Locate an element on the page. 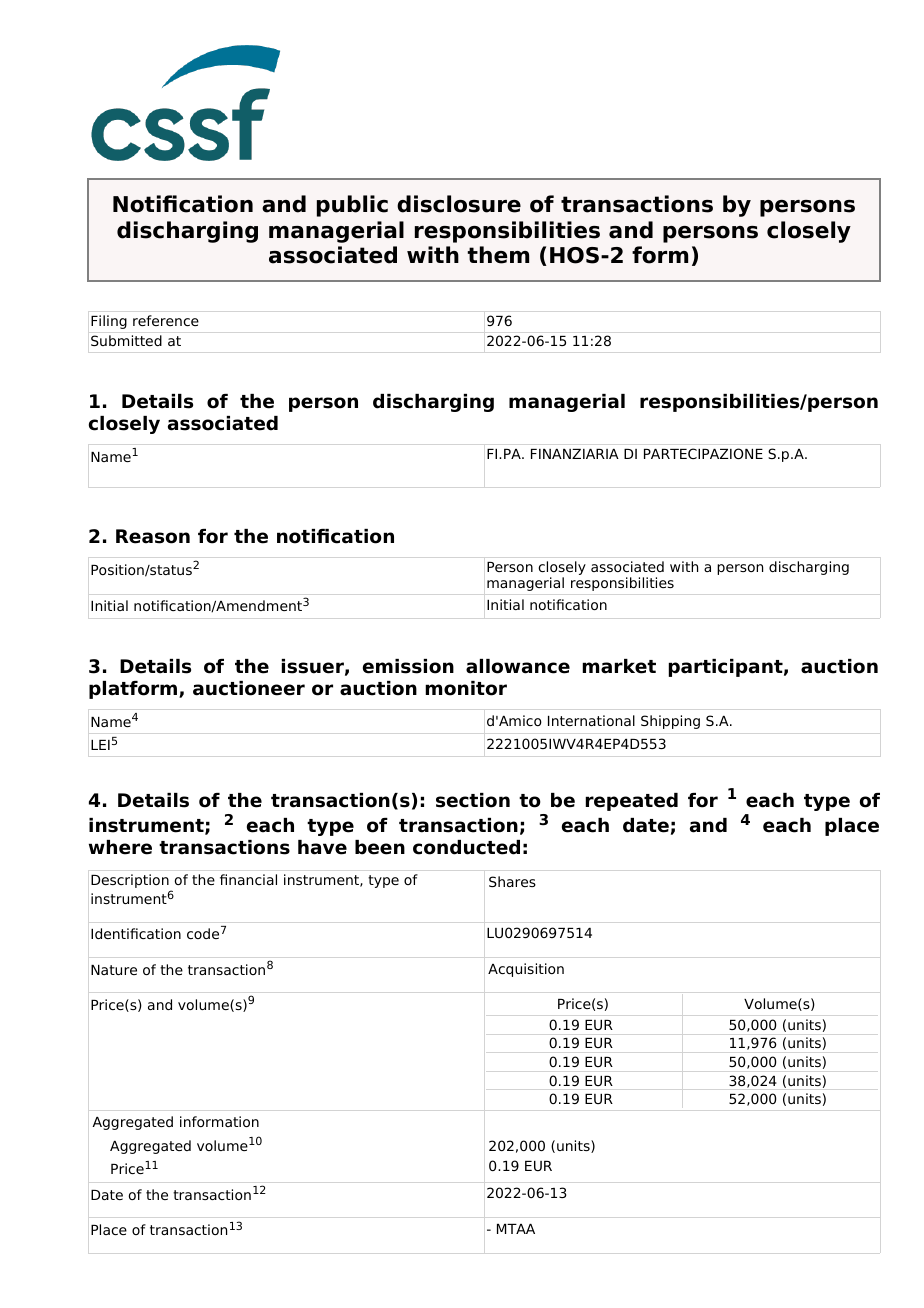  MTAA is located at coordinates (516, 1229).
